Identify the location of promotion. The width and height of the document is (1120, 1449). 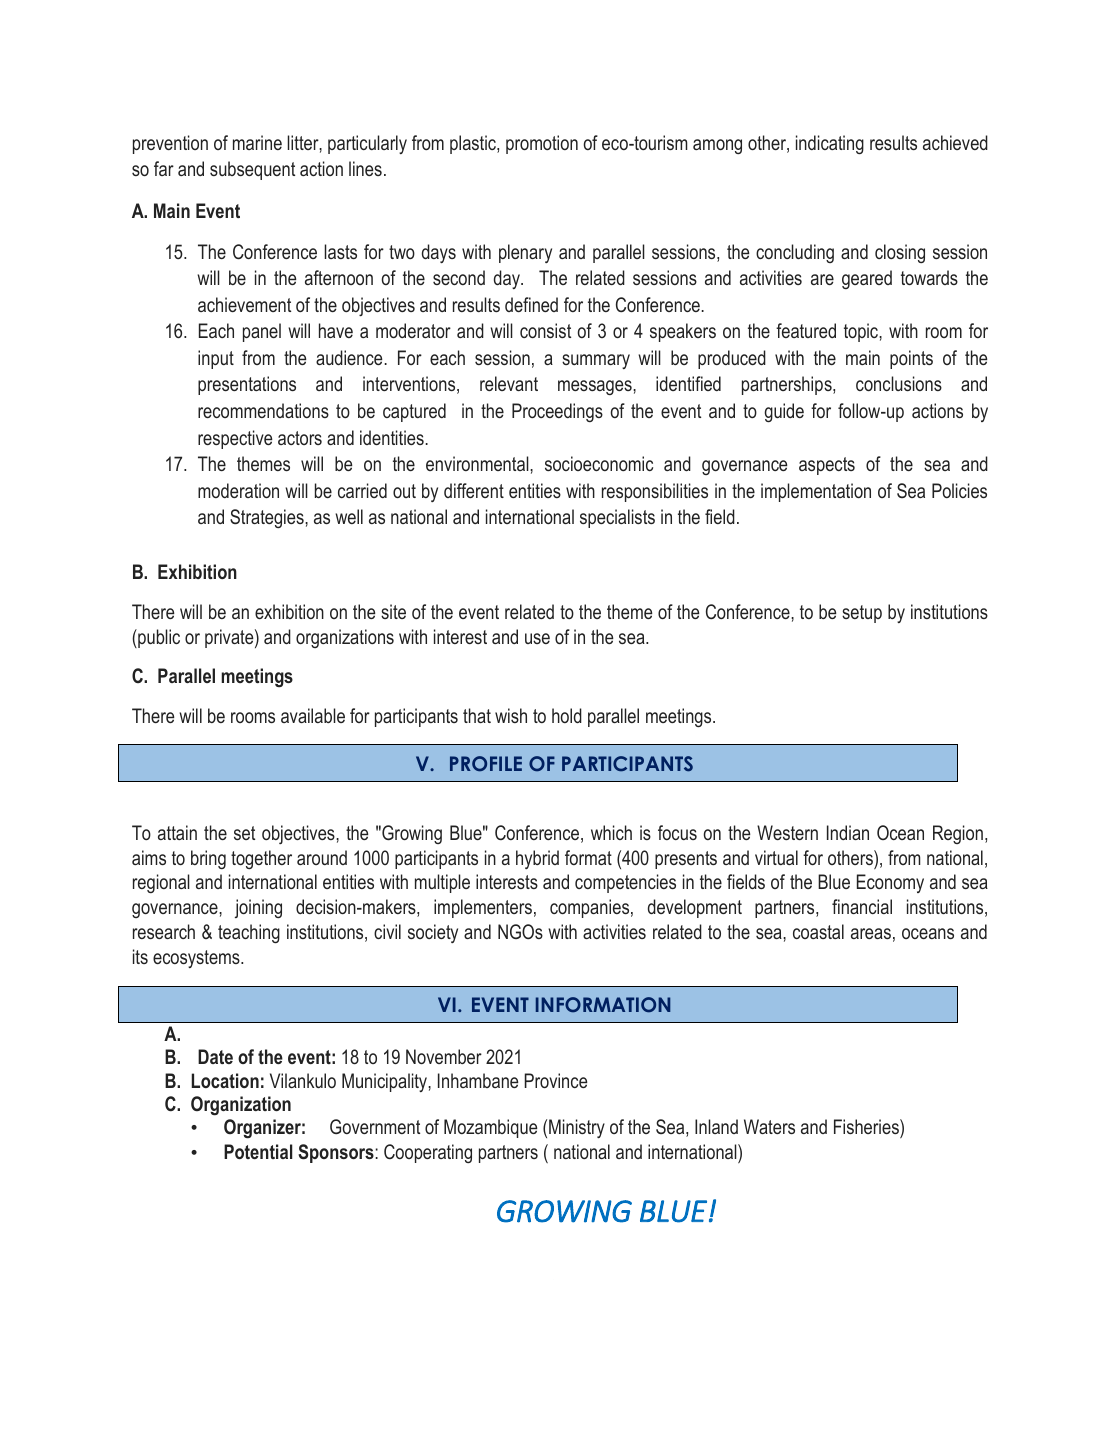
(542, 144).
